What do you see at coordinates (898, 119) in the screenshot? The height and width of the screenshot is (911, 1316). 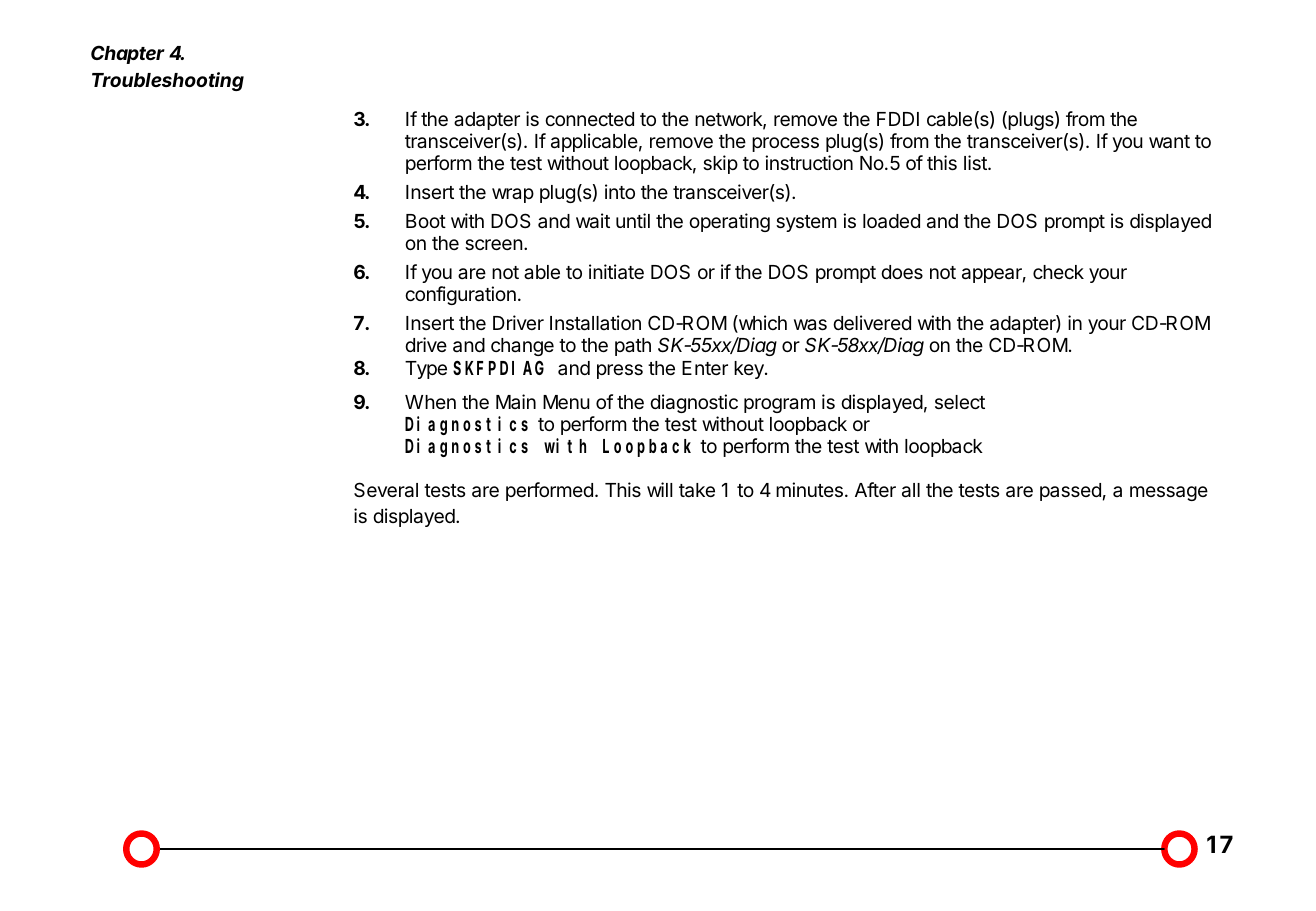 I see `FDDI` at bounding box center [898, 119].
